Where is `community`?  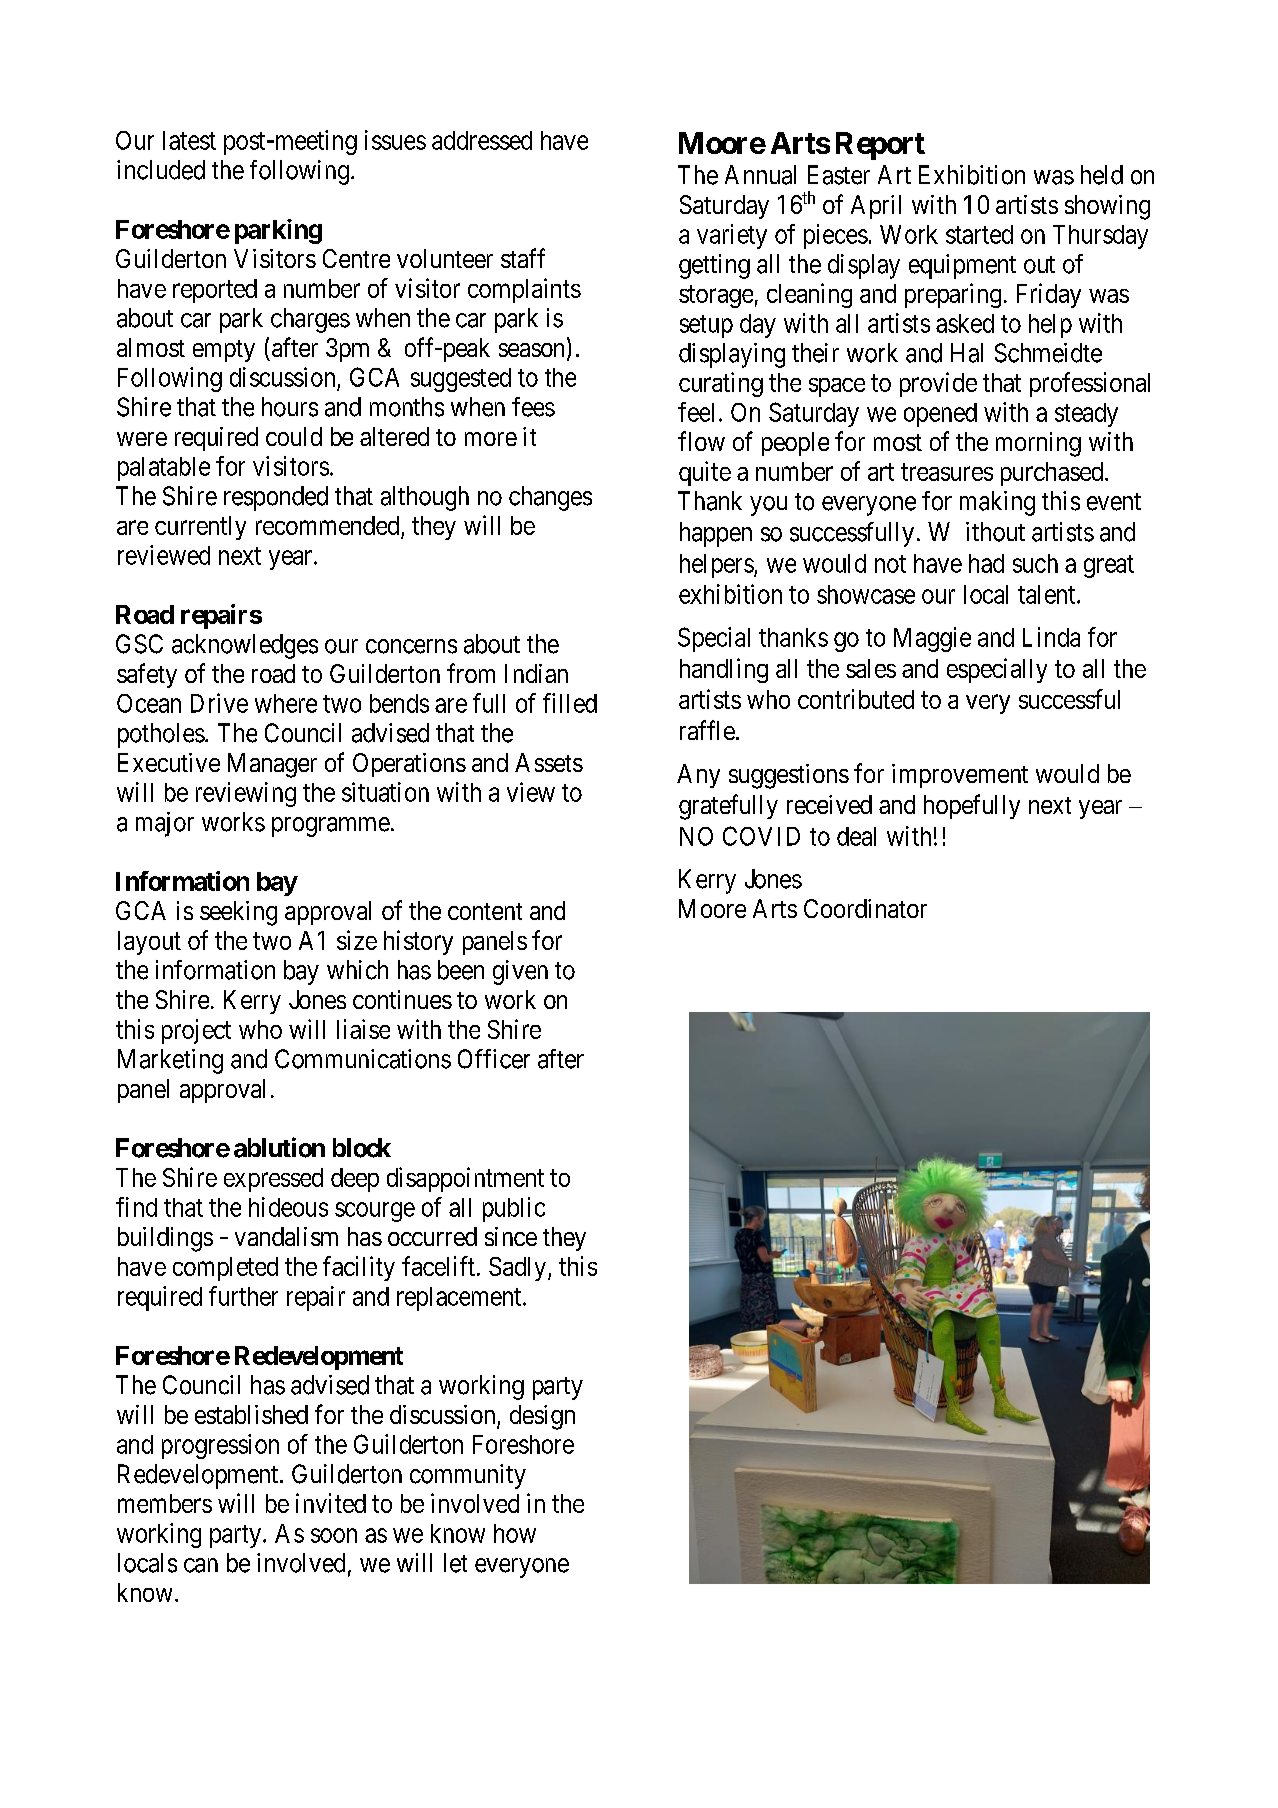 community is located at coordinates (468, 1476).
